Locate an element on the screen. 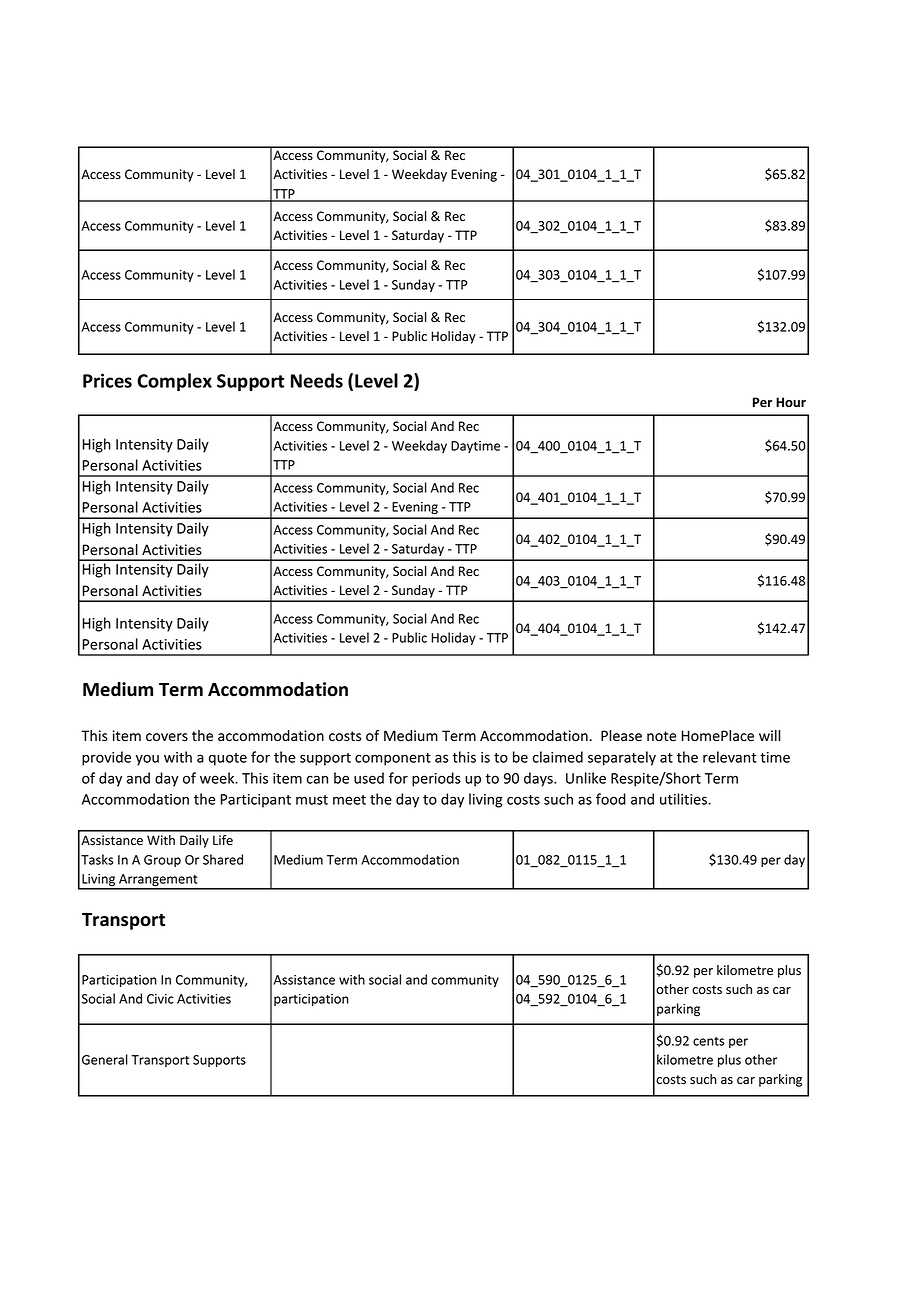 This screenshot has height=1308, width=924. periods is located at coordinates (436, 779).
